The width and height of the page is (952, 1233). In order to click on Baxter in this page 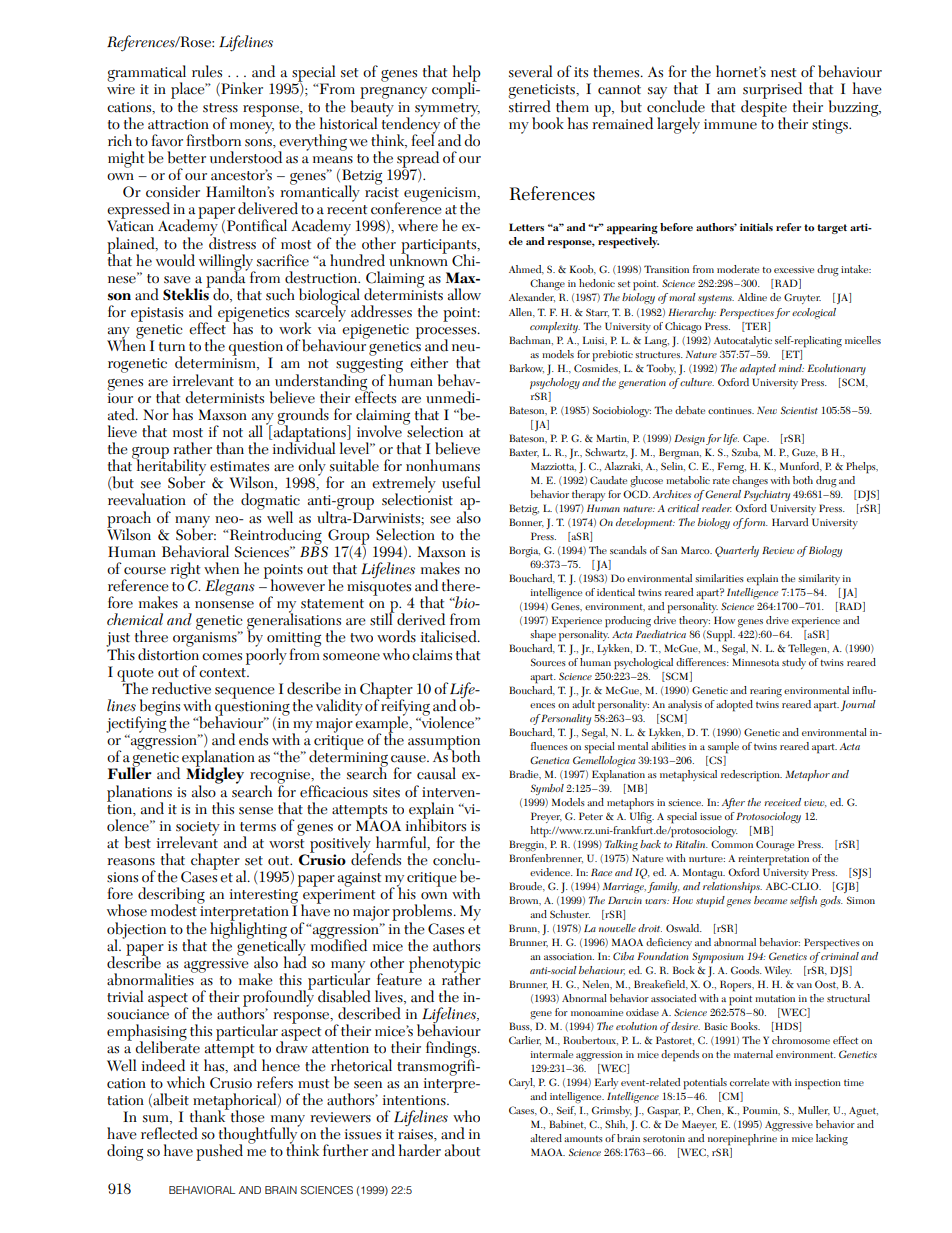, I will do `click(524, 452)`.
